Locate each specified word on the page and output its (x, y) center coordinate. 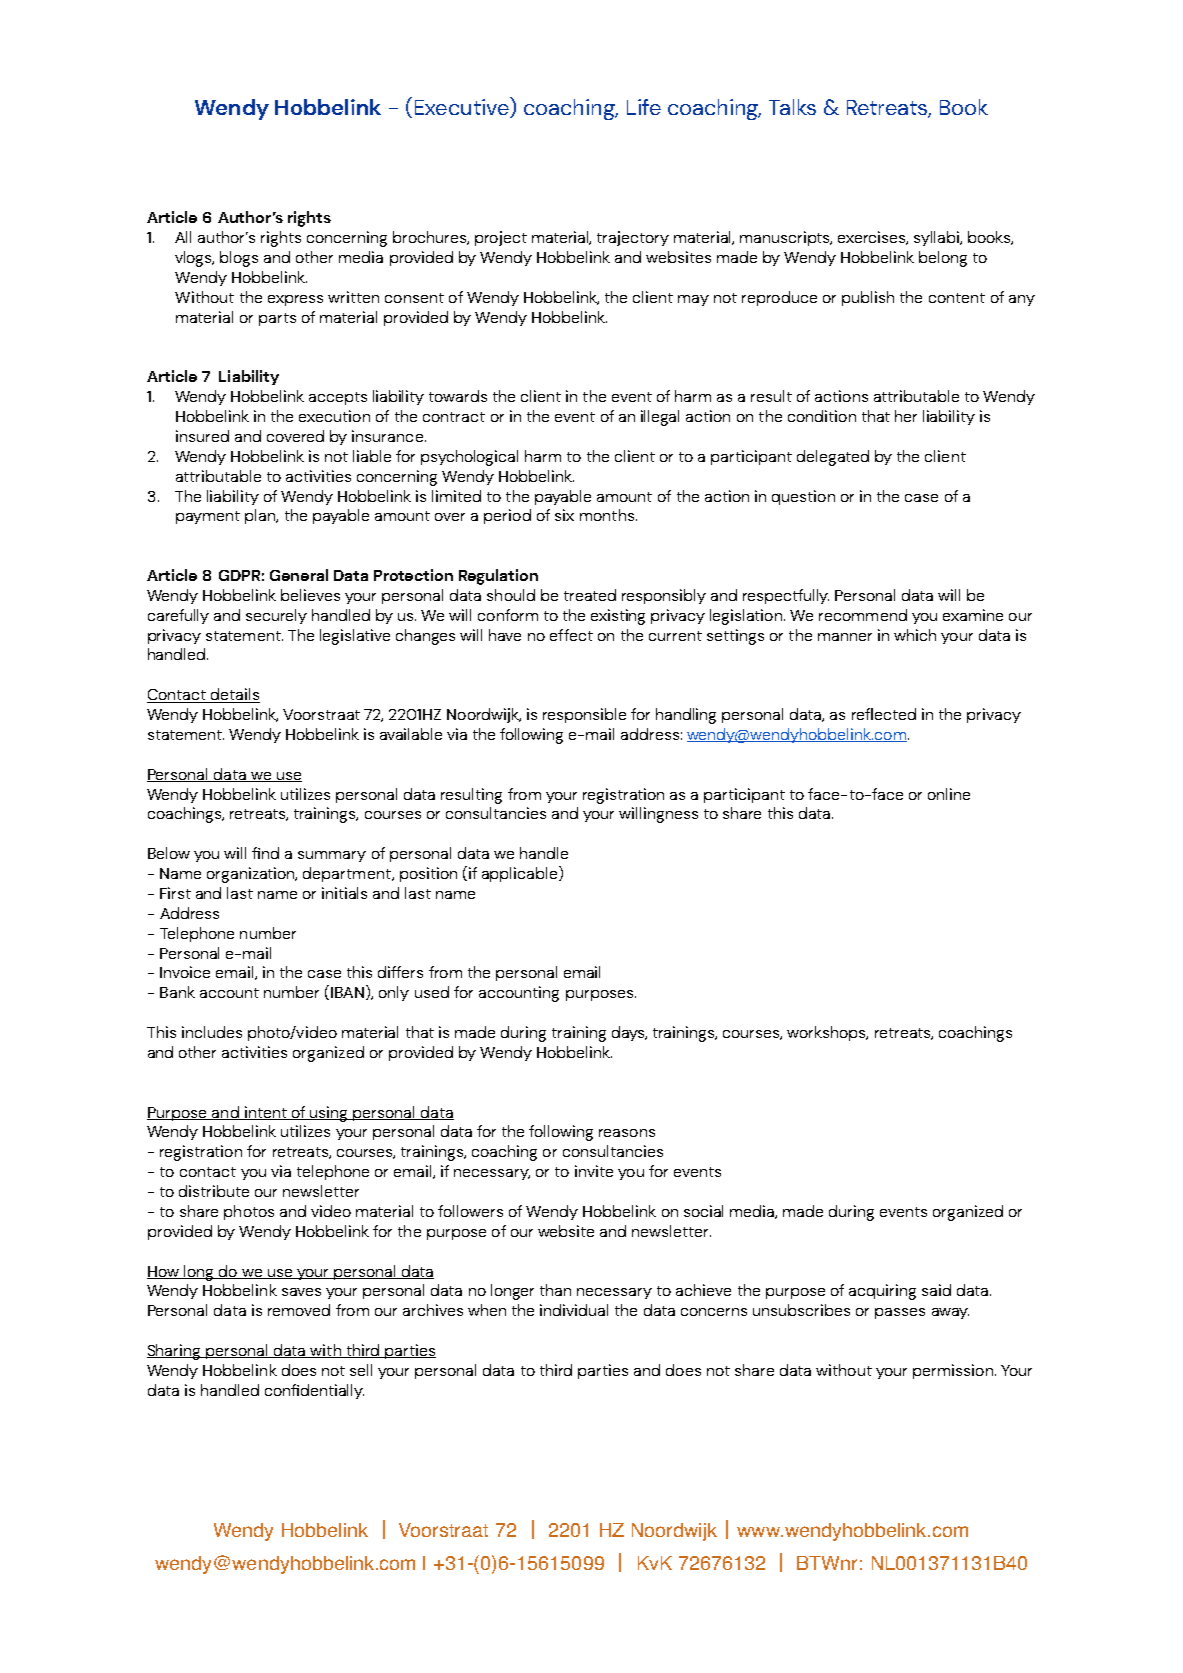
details (234, 695)
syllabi (937, 238)
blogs (239, 259)
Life (644, 107)
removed (299, 1310)
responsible (584, 715)
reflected (884, 714)
